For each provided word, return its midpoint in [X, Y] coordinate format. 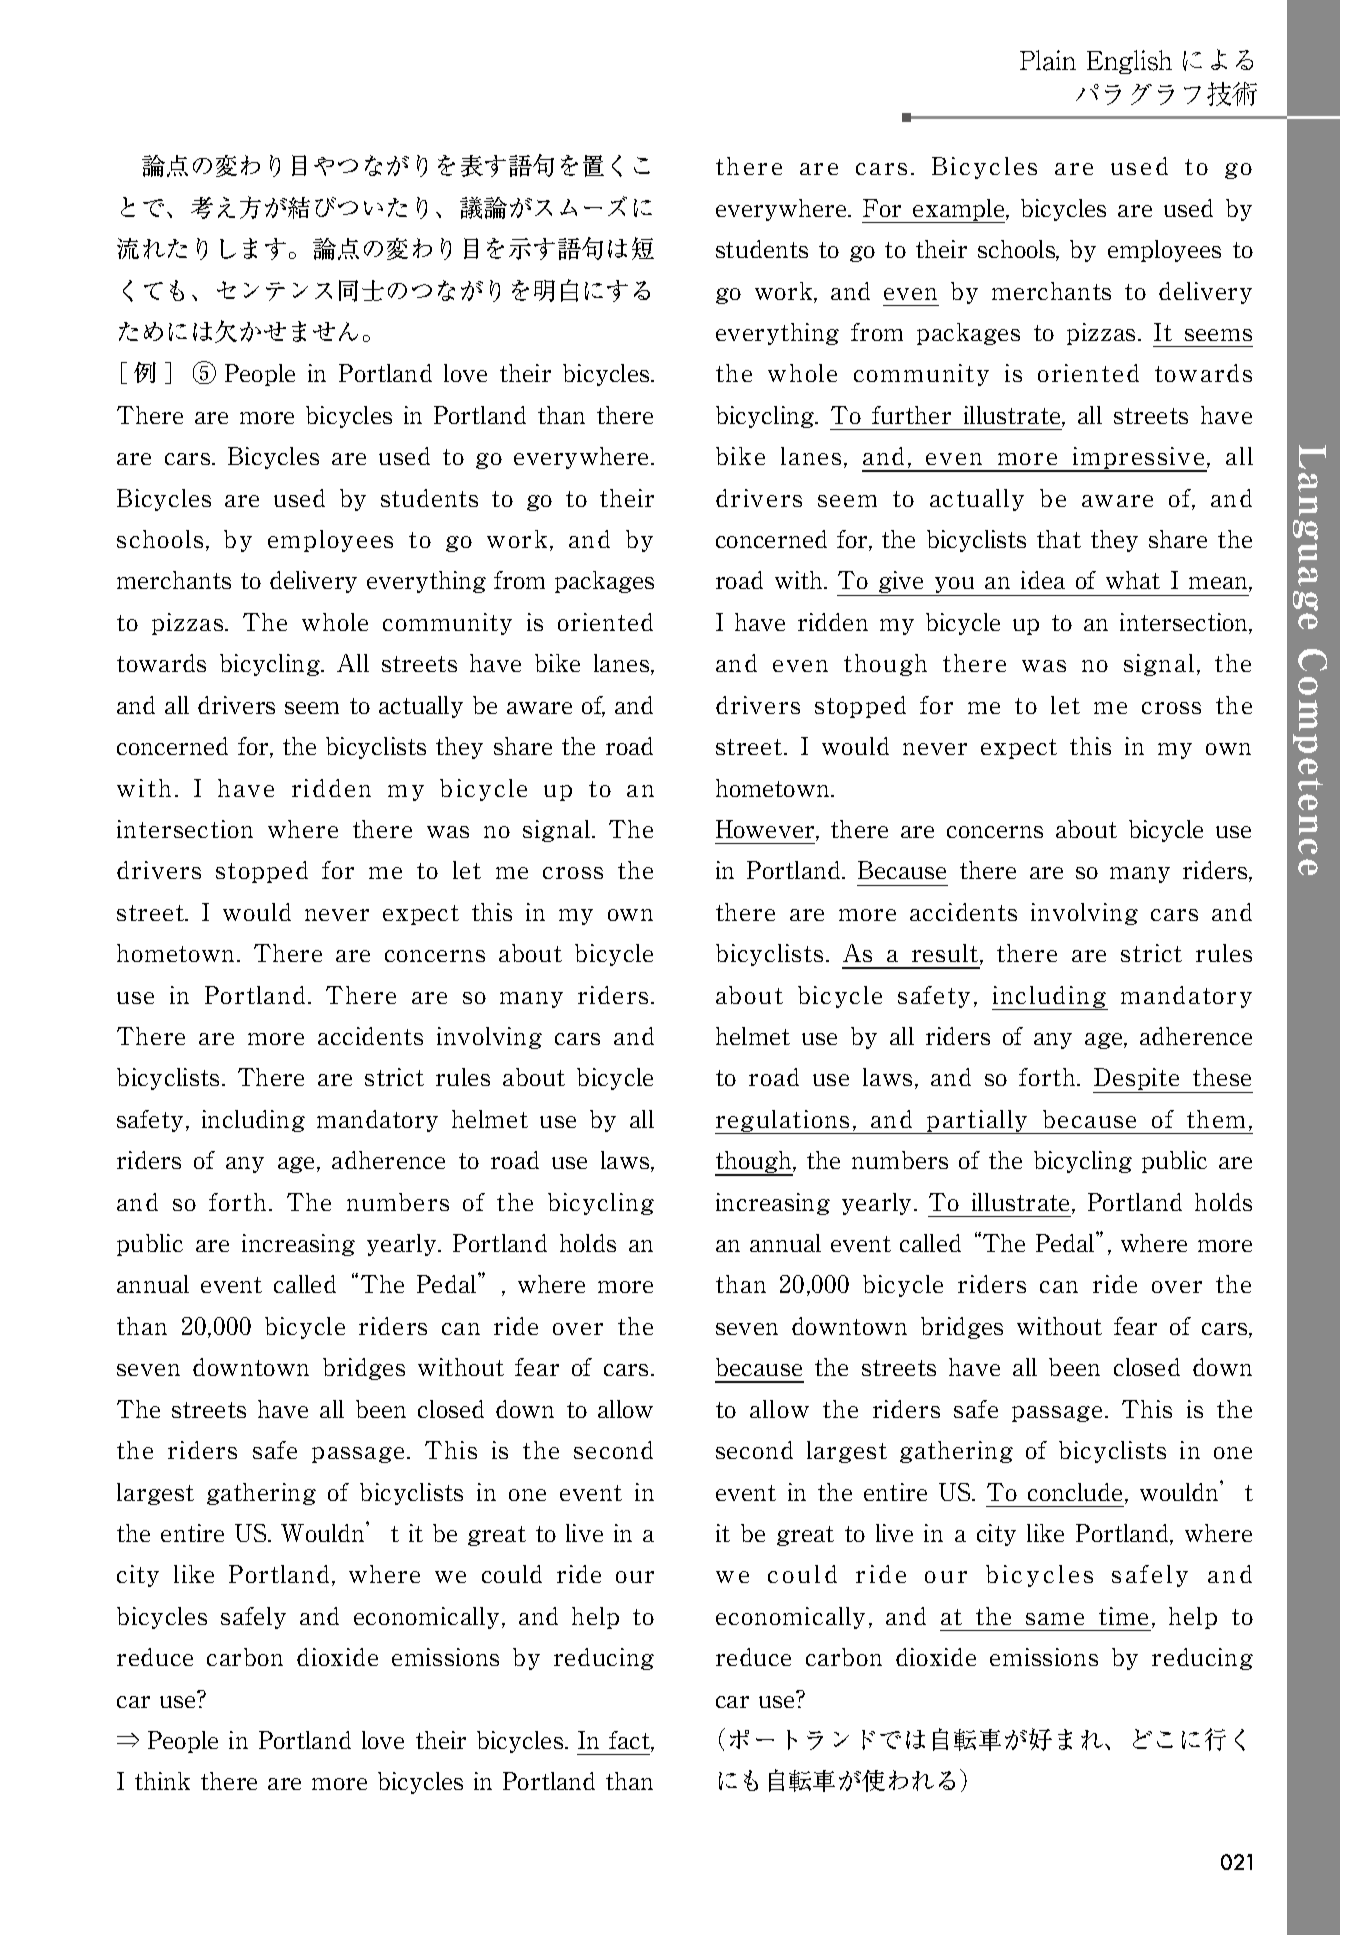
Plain [1048, 60]
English [1129, 62]
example [959, 211]
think [162, 1781]
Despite [1137, 1080]
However [766, 830]
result [946, 954]
